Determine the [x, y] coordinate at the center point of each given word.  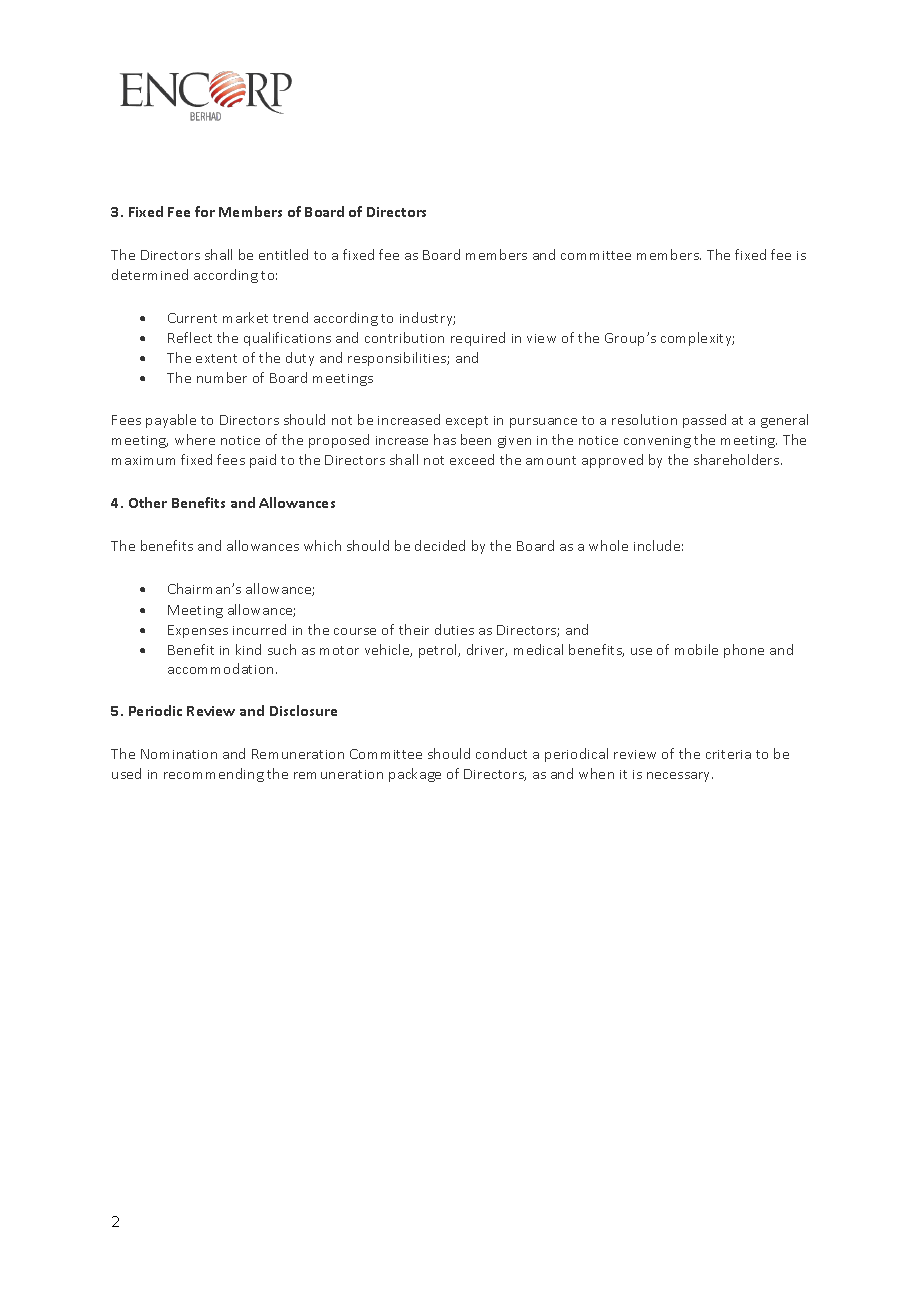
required [478, 339]
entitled [283, 254]
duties [454, 629]
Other [148, 502]
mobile [696, 649]
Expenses [198, 631]
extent [216, 358]
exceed [472, 459]
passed [704, 421]
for [205, 211]
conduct [501, 753]
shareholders [738, 459]
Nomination [179, 754]
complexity [697, 339]
